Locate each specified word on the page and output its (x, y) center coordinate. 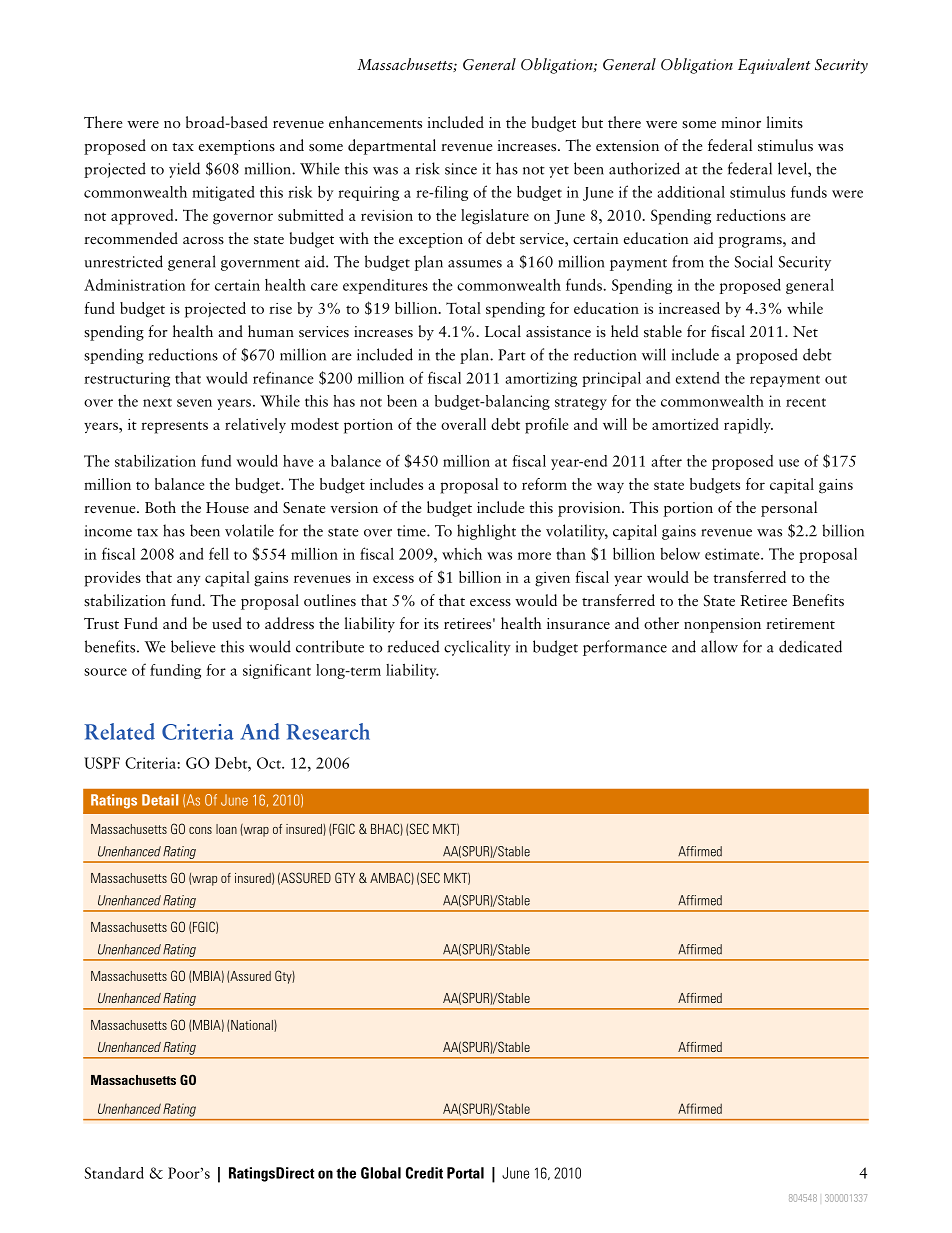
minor (741, 122)
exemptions (237, 147)
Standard (114, 1173)
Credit (424, 1173)
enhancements (375, 122)
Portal (465, 1173)
